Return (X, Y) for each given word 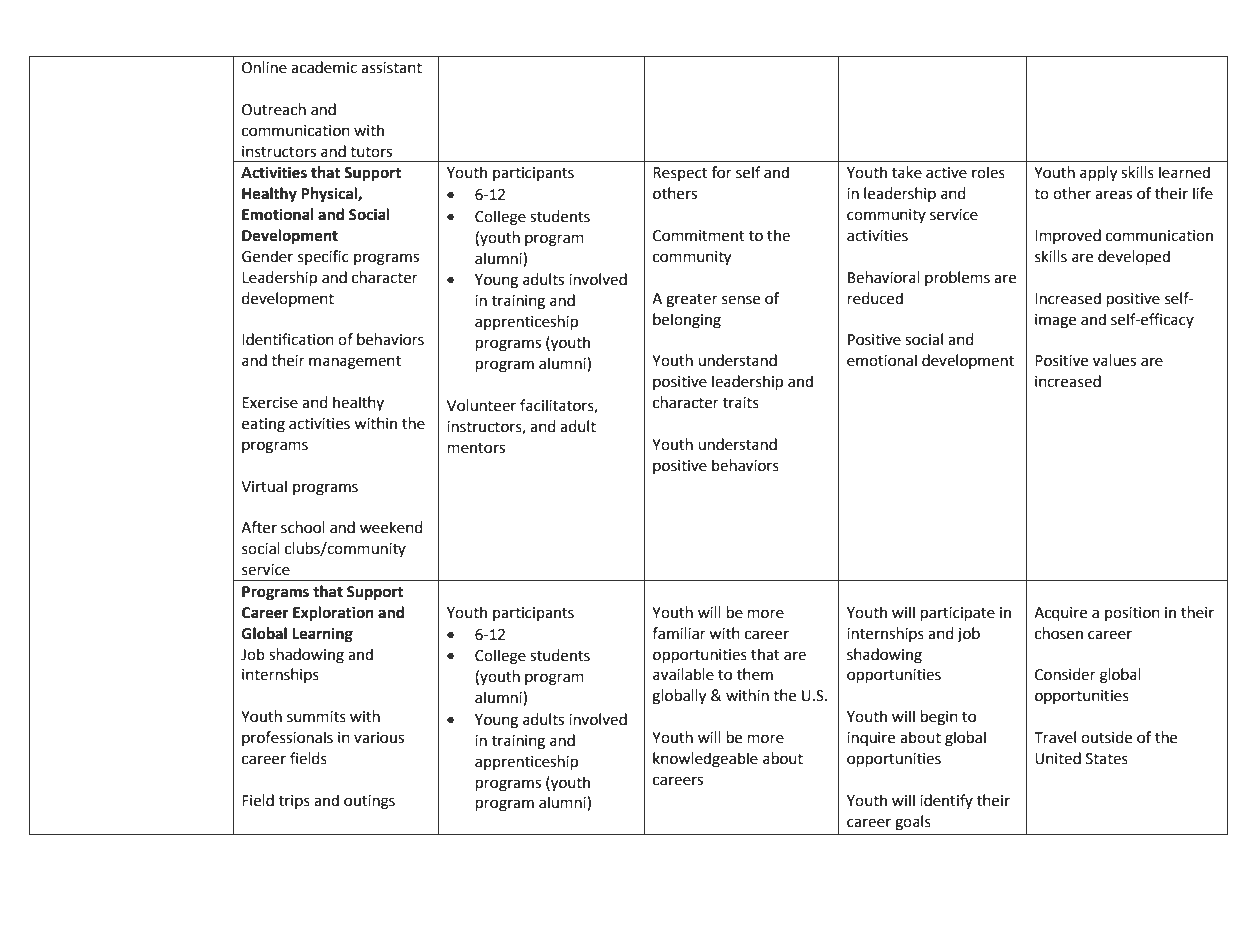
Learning (322, 635)
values (1114, 360)
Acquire (1060, 614)
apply (1098, 174)
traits (741, 403)
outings (369, 802)
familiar (679, 633)
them (755, 674)
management (355, 363)
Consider (1065, 674)
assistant (391, 68)
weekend (391, 527)
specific (323, 257)
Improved (1068, 236)
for (722, 172)
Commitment (699, 236)
